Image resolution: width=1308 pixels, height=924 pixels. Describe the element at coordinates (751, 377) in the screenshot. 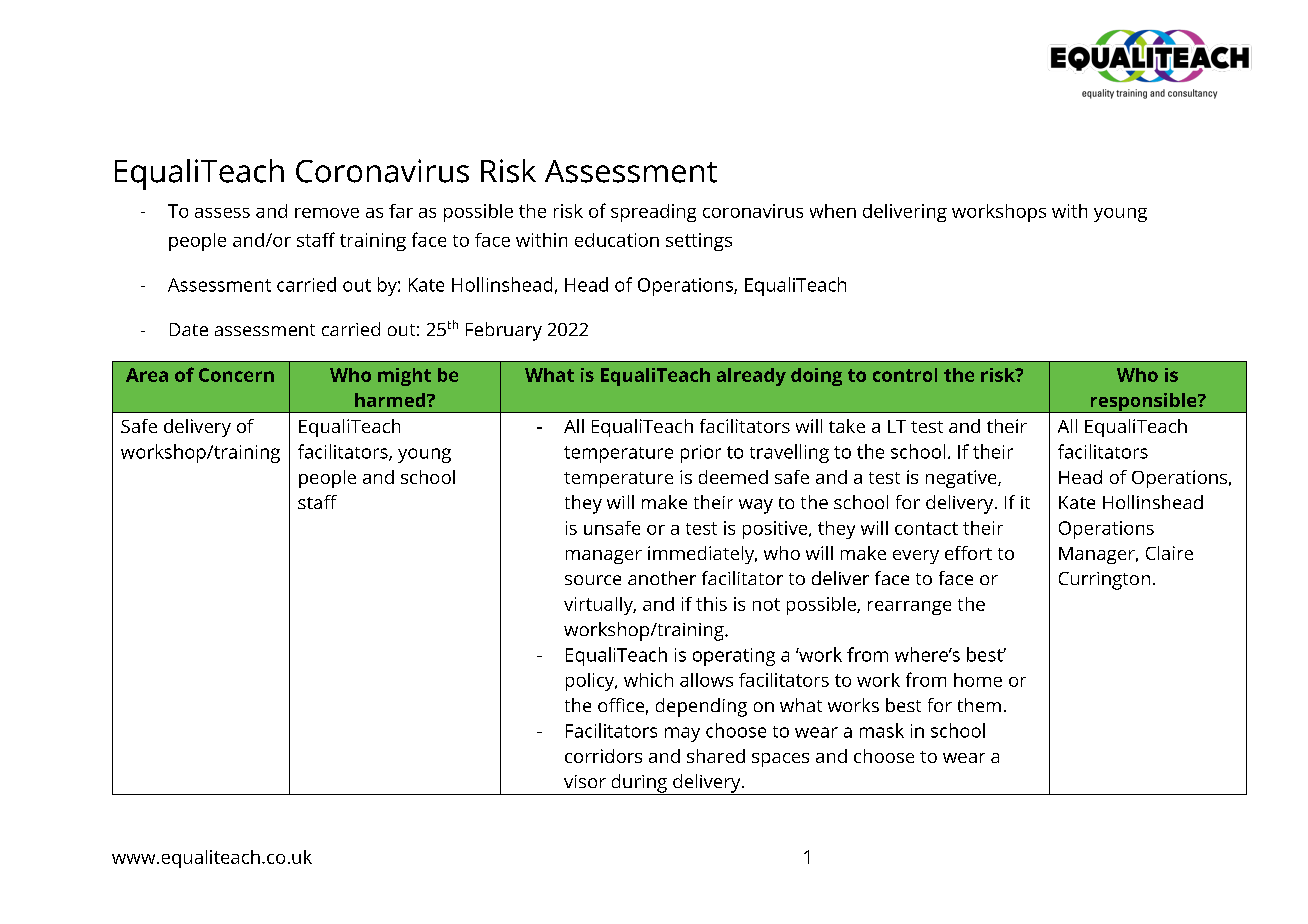

I see `already` at that location.
